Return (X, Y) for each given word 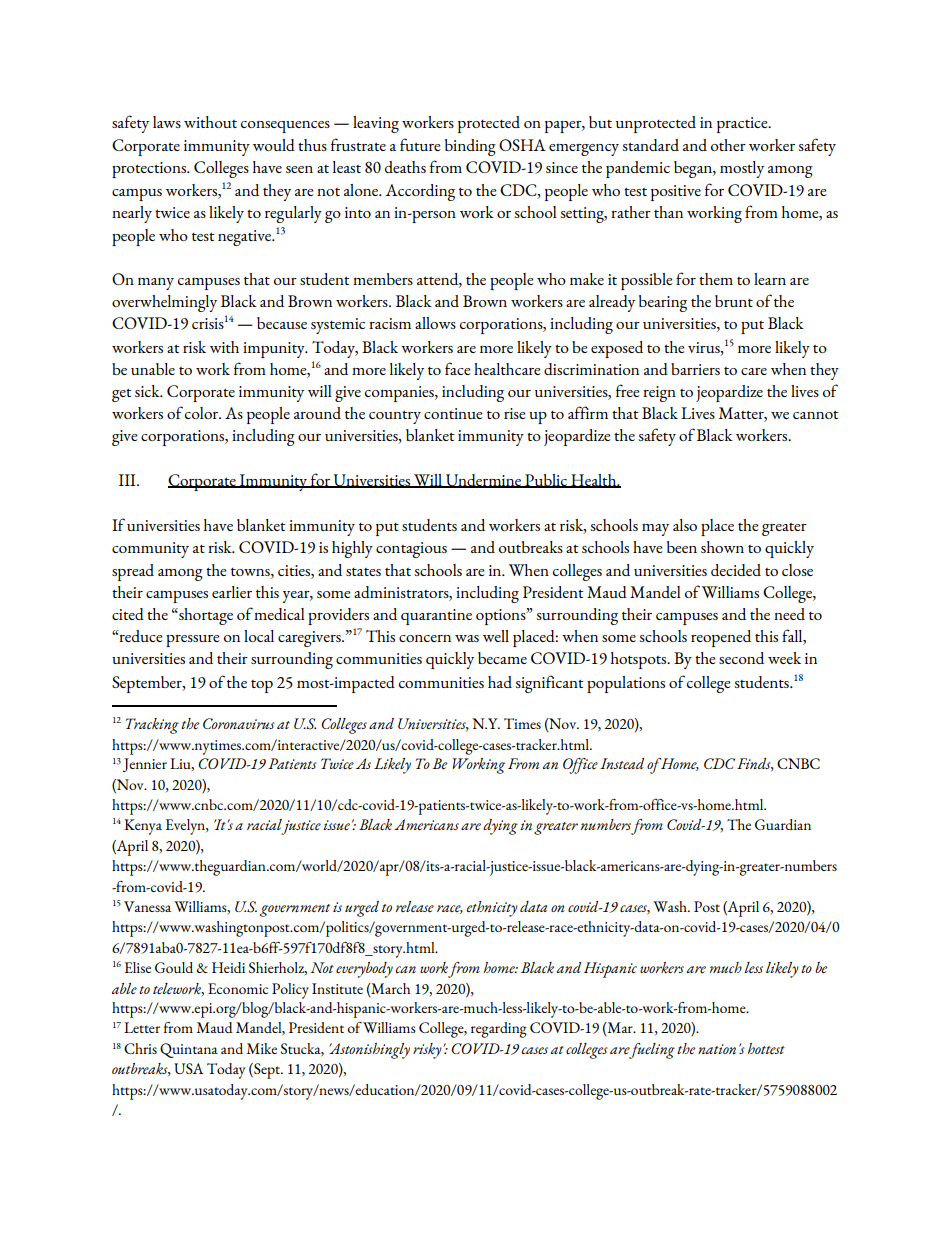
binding (470, 147)
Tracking (152, 726)
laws (167, 122)
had (500, 682)
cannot (816, 414)
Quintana (189, 1050)
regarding (499, 1030)
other (728, 145)
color (203, 413)
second (741, 658)
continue (453, 413)
